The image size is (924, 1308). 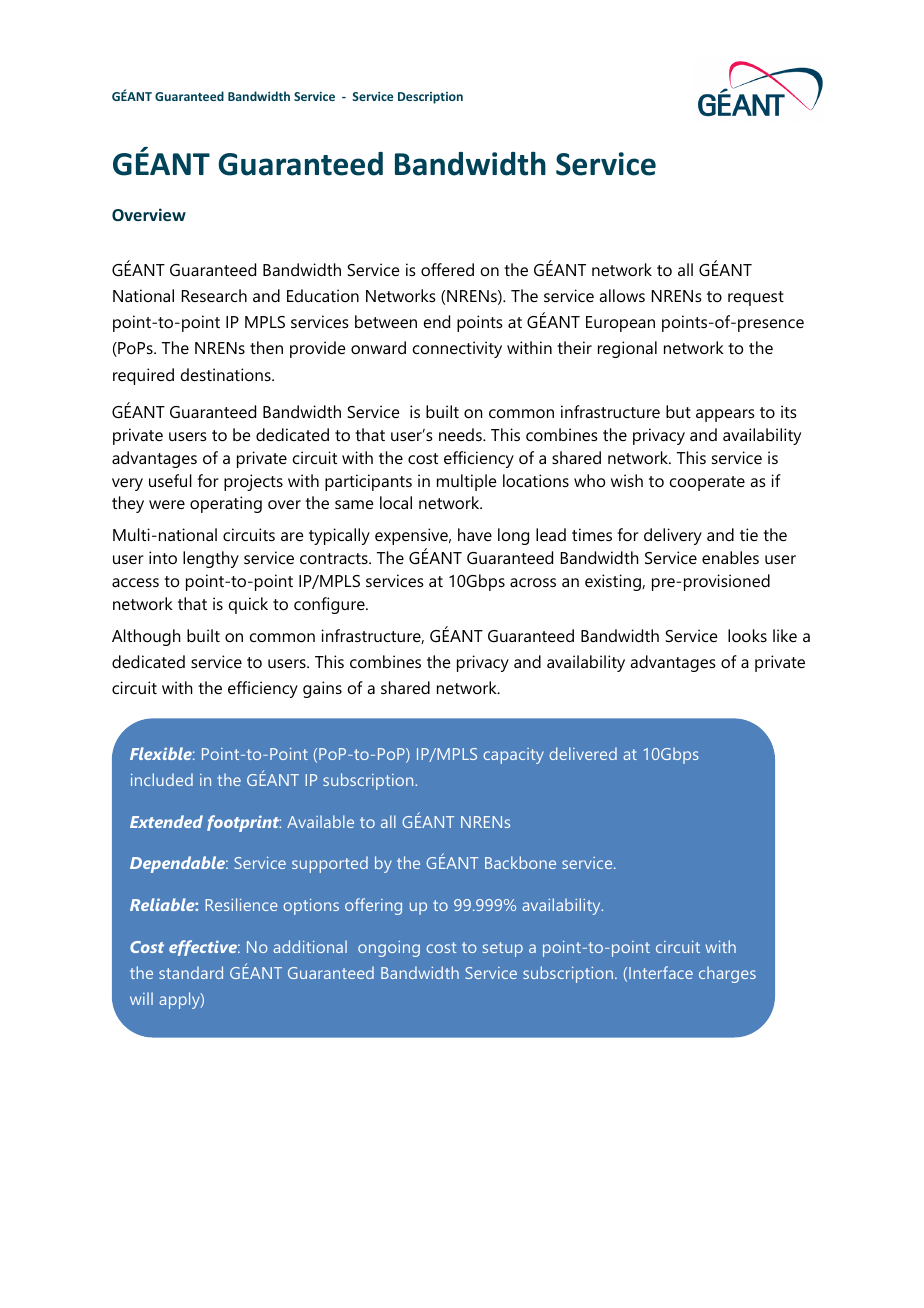 What do you see at coordinates (730, 557) in the page?
I see `enables` at bounding box center [730, 557].
